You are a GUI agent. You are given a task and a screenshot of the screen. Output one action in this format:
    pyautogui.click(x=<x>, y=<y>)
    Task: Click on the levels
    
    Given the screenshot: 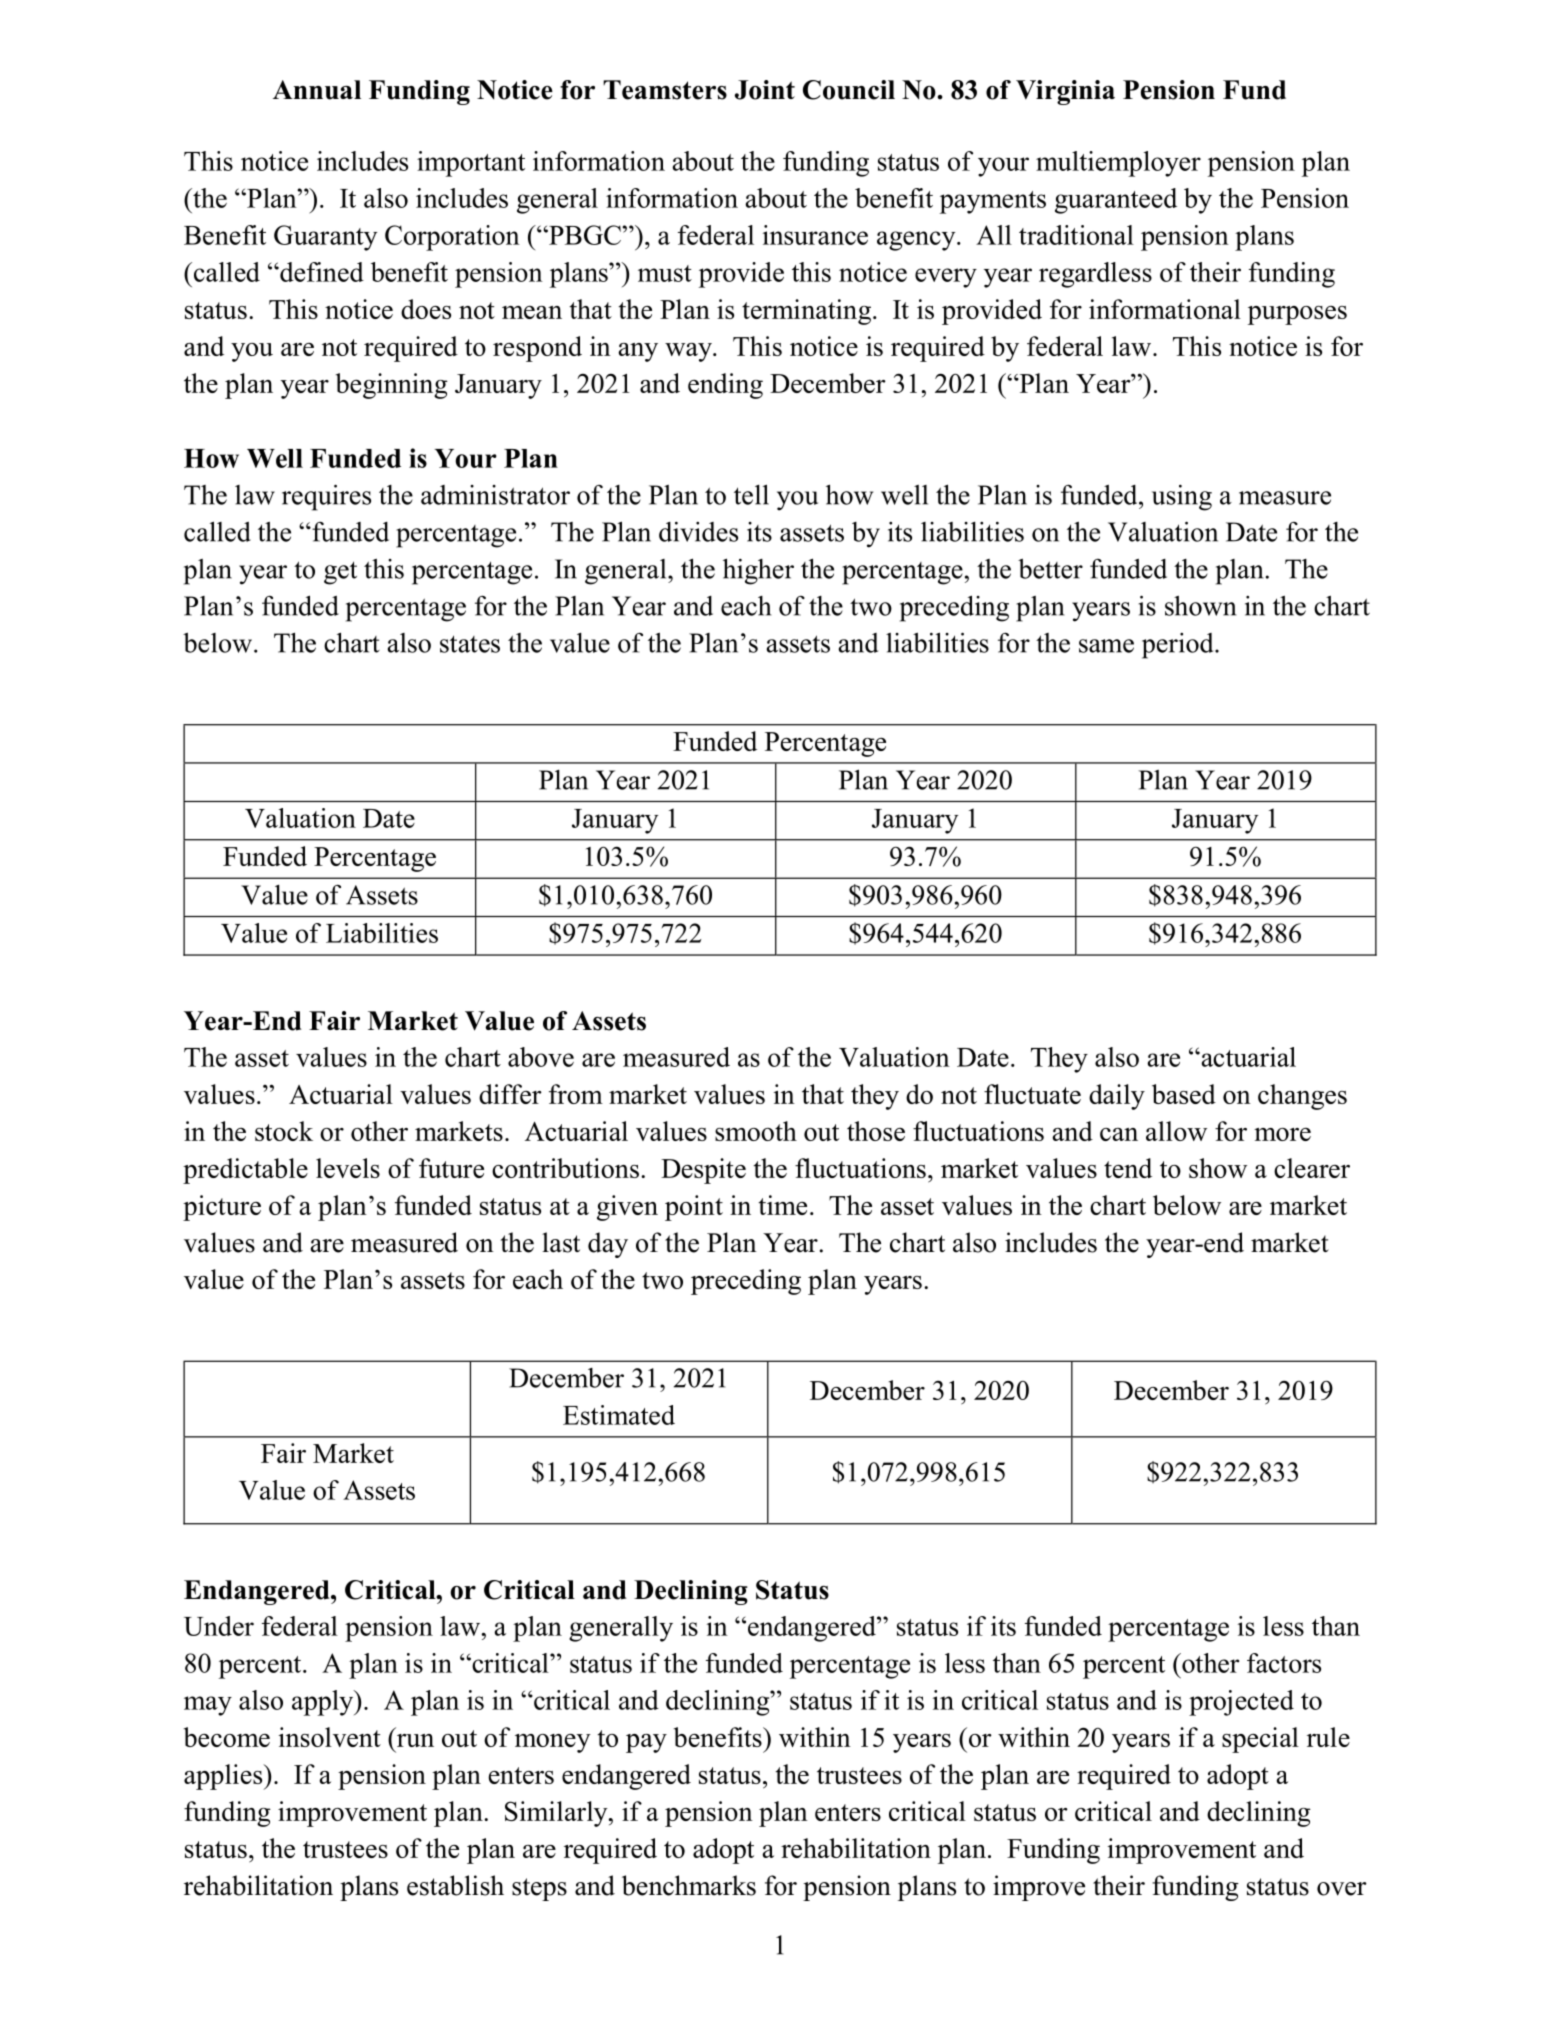 What is the action you would take?
    pyautogui.click(x=348, y=1168)
